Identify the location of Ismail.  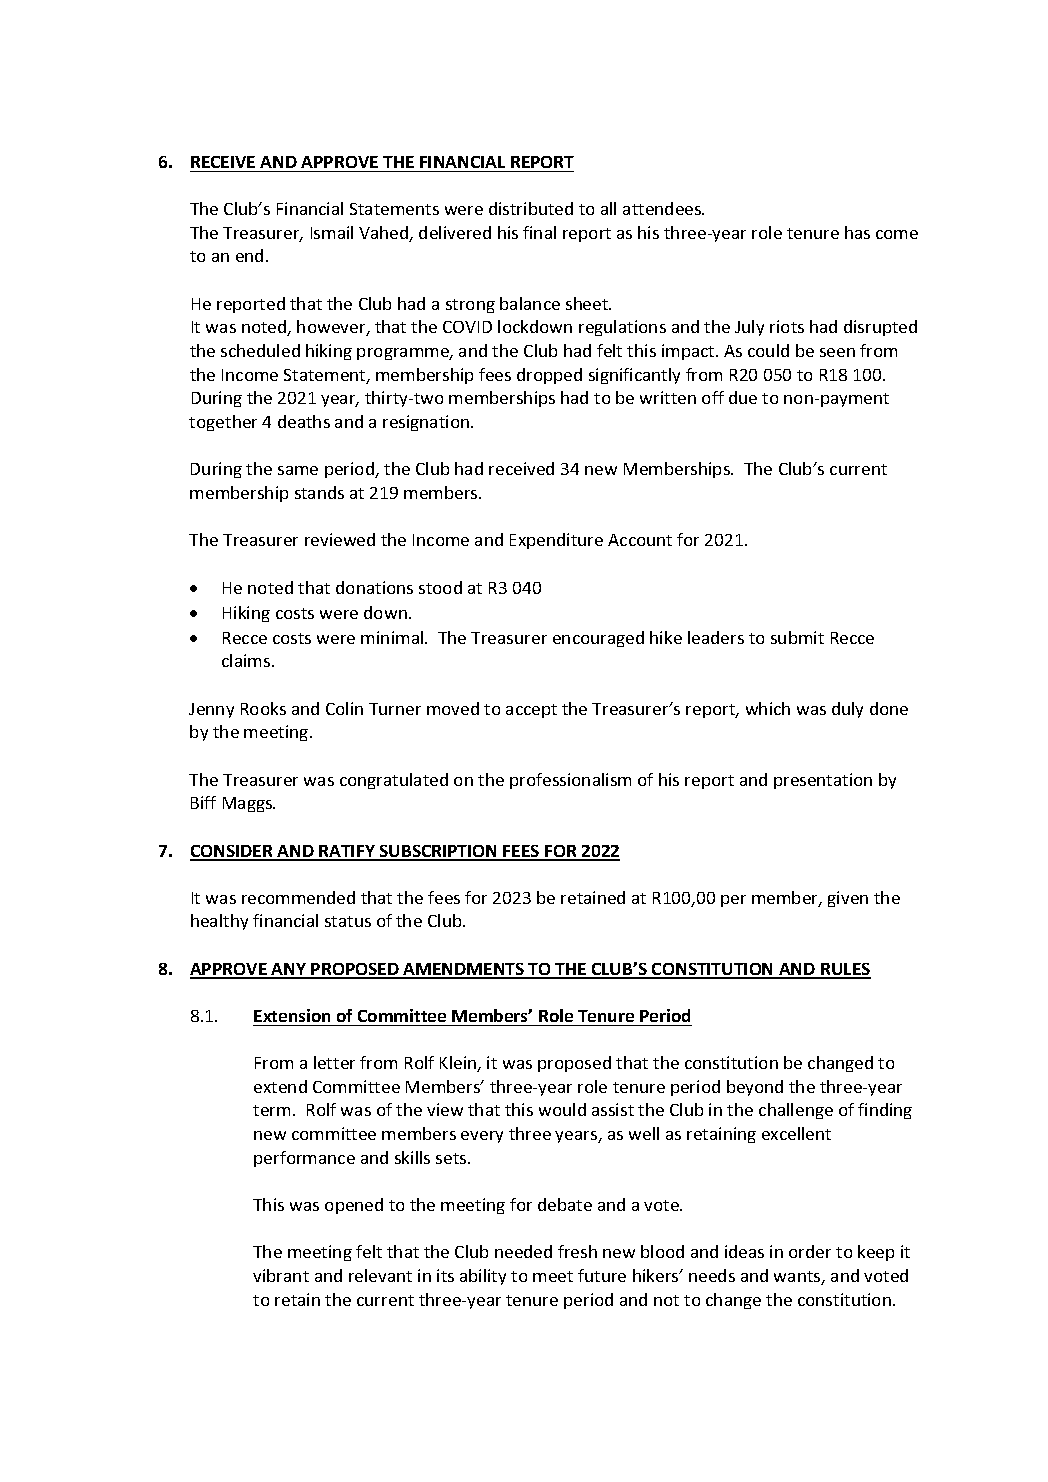
(332, 232).
